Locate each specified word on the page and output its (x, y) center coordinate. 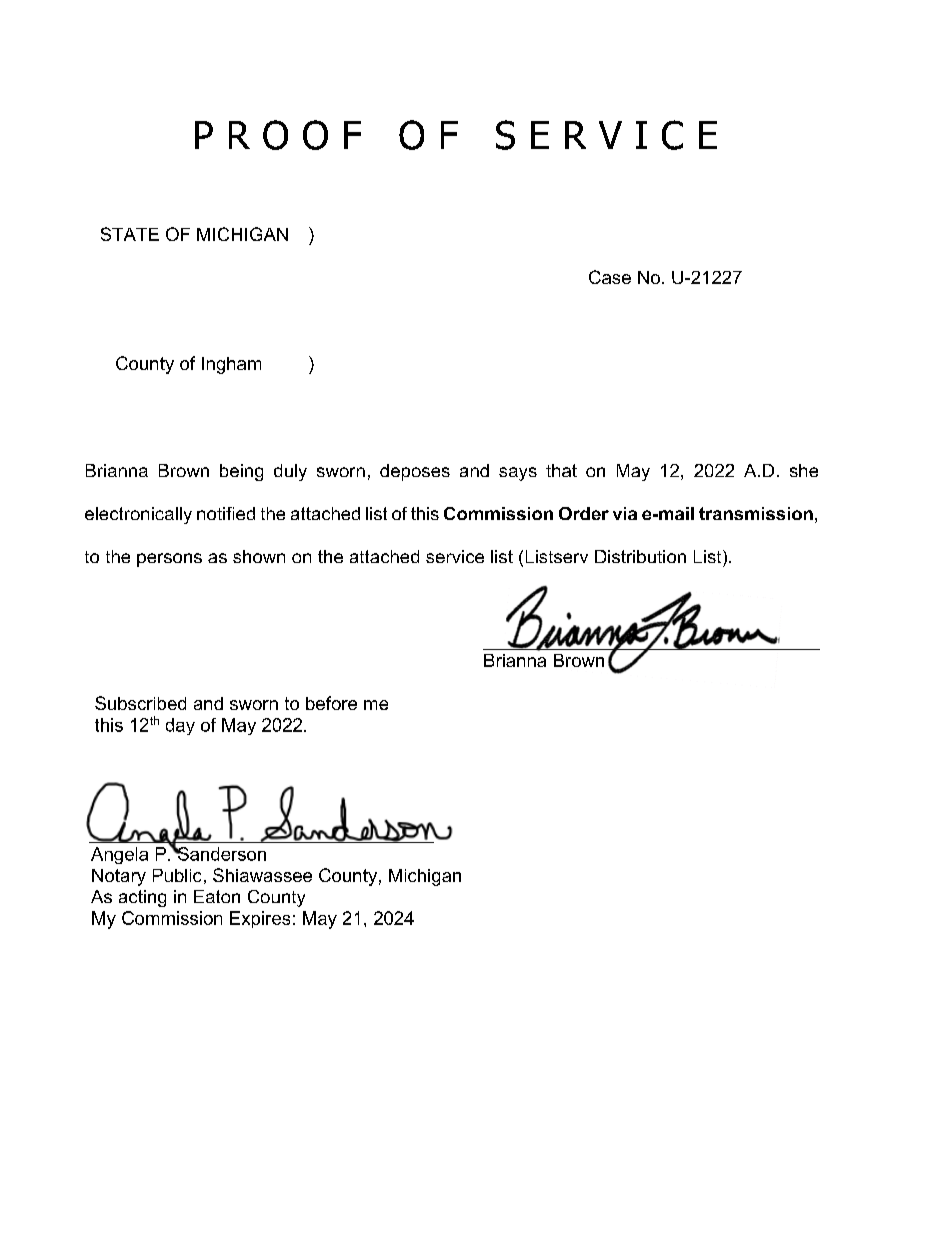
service (455, 556)
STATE (130, 234)
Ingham (231, 365)
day (180, 726)
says (518, 474)
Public (177, 875)
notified (226, 513)
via (625, 513)
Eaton (217, 896)
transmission (756, 513)
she (804, 470)
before (331, 703)
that (561, 470)
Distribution (640, 556)
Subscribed (140, 703)
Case (610, 277)
